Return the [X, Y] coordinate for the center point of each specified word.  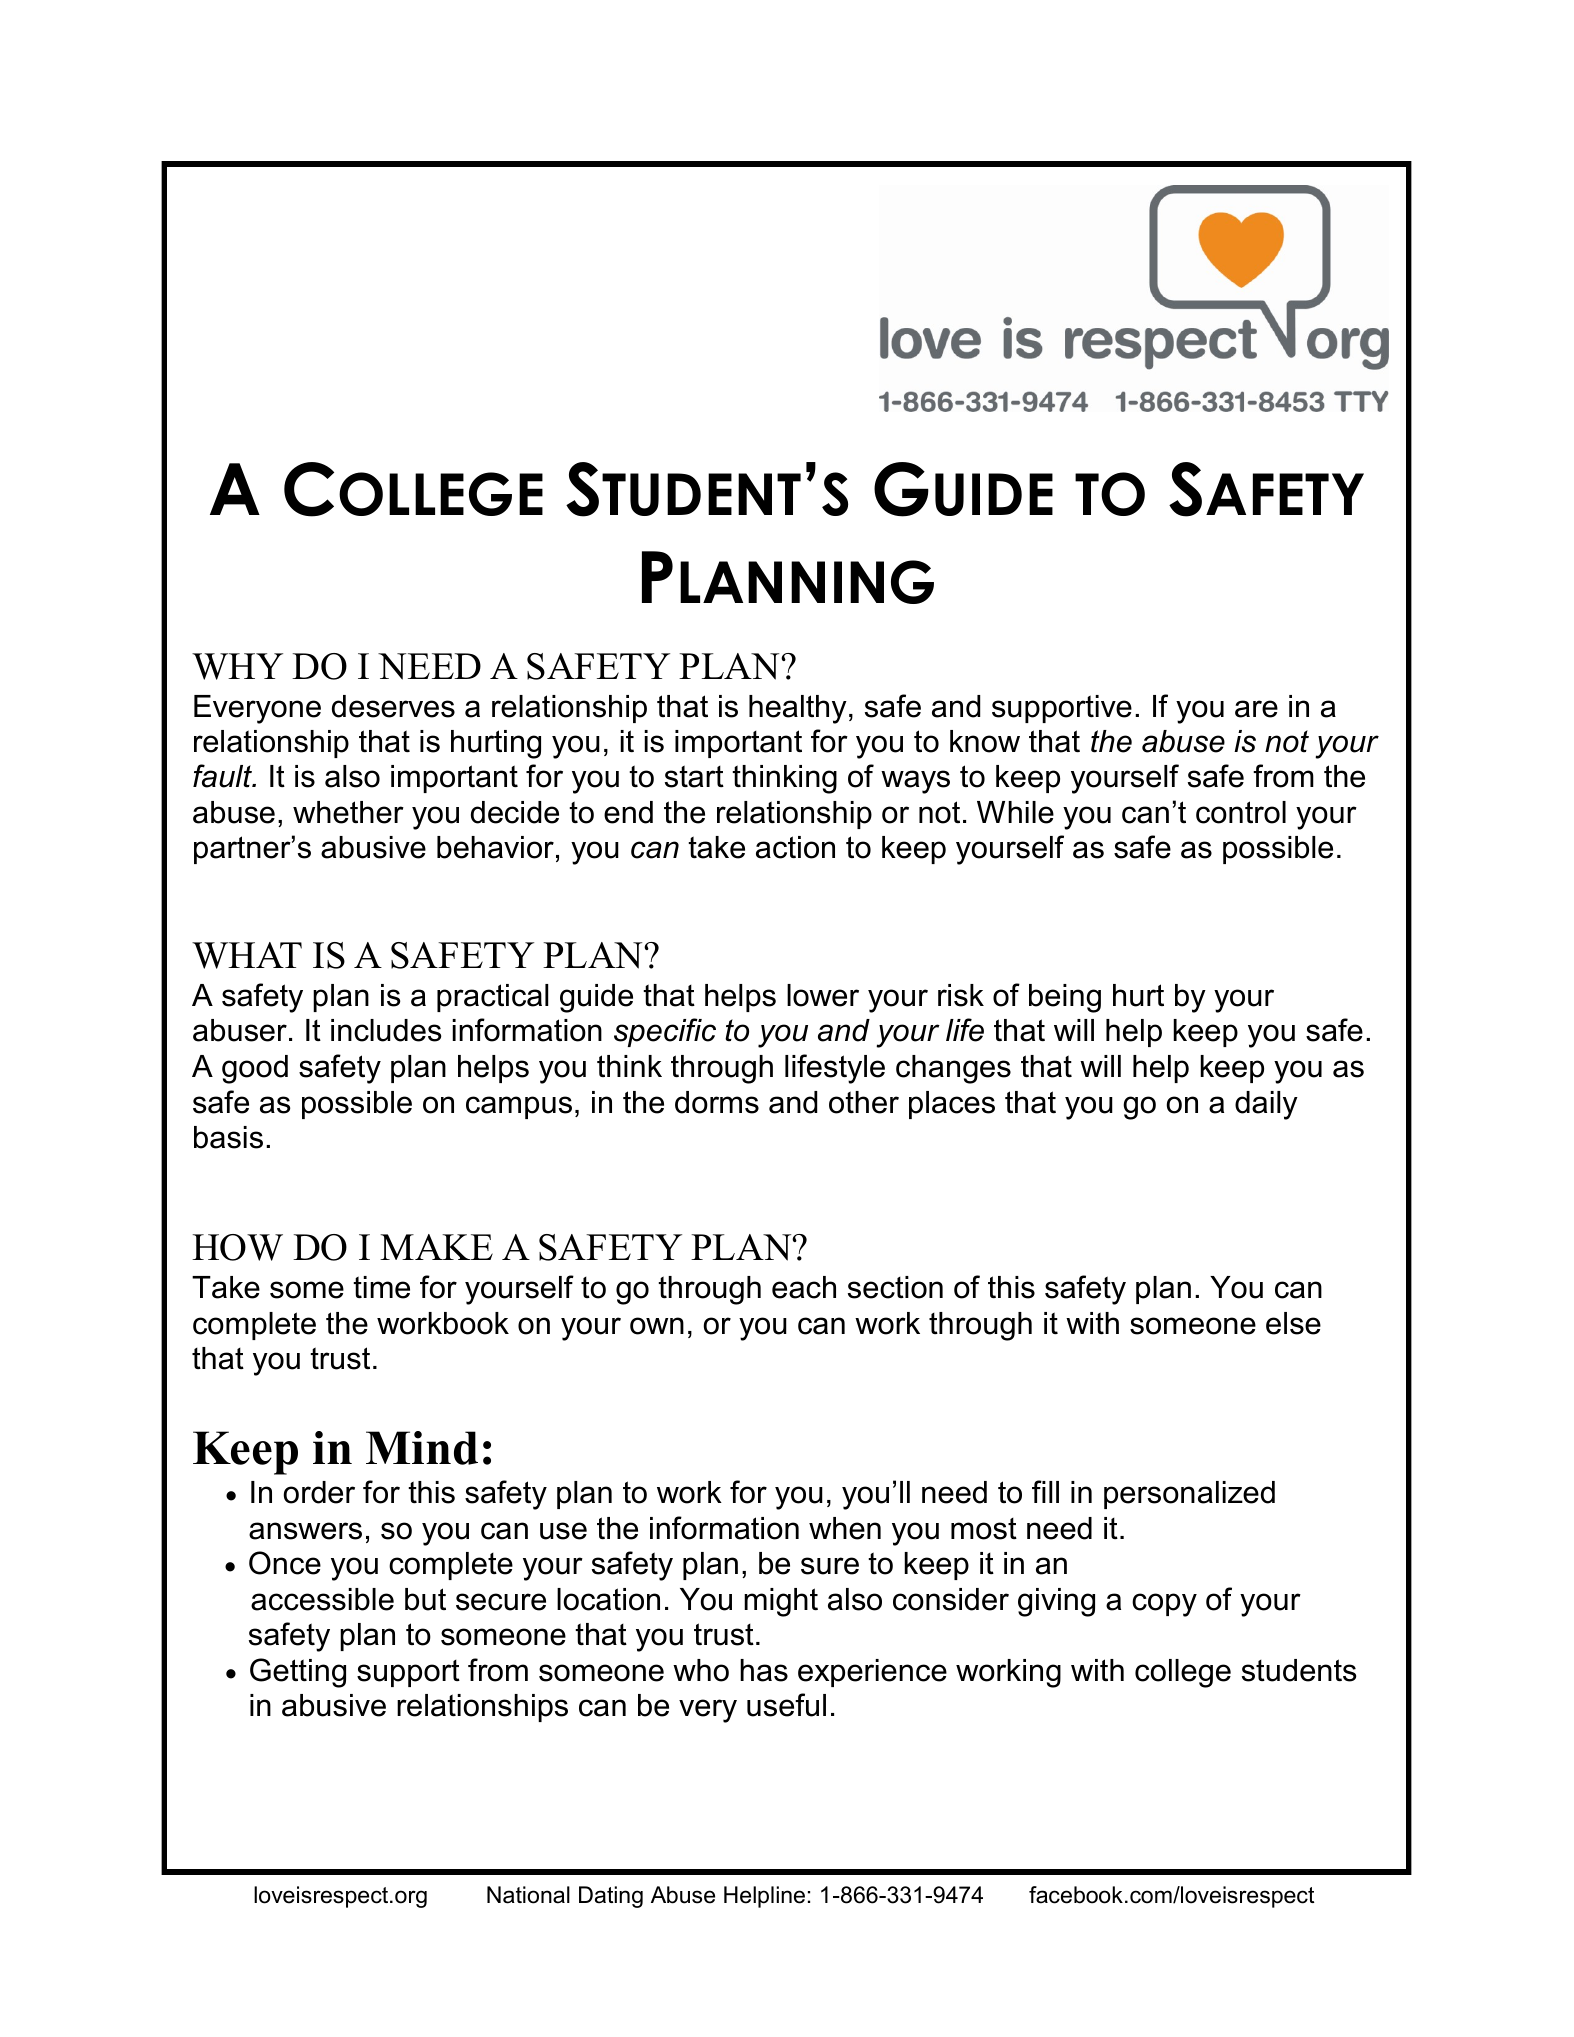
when [845, 1528]
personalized [1189, 1495]
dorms [717, 1102]
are [1256, 709]
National [528, 1895]
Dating [611, 1897]
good [255, 1069]
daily [1266, 1105]
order [319, 1492]
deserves [393, 706]
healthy [798, 709]
